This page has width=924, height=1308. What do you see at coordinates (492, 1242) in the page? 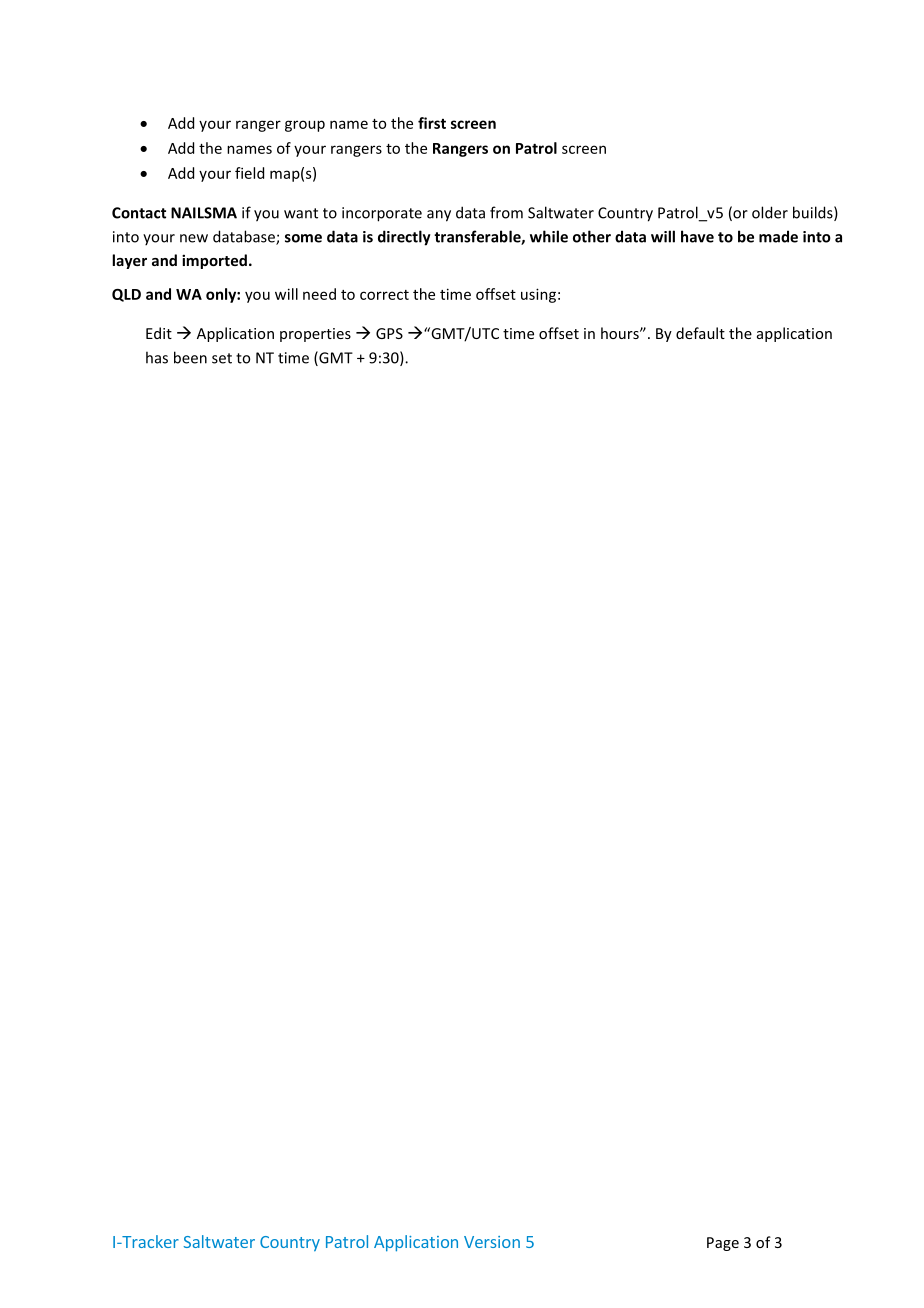
I see `Version` at bounding box center [492, 1242].
